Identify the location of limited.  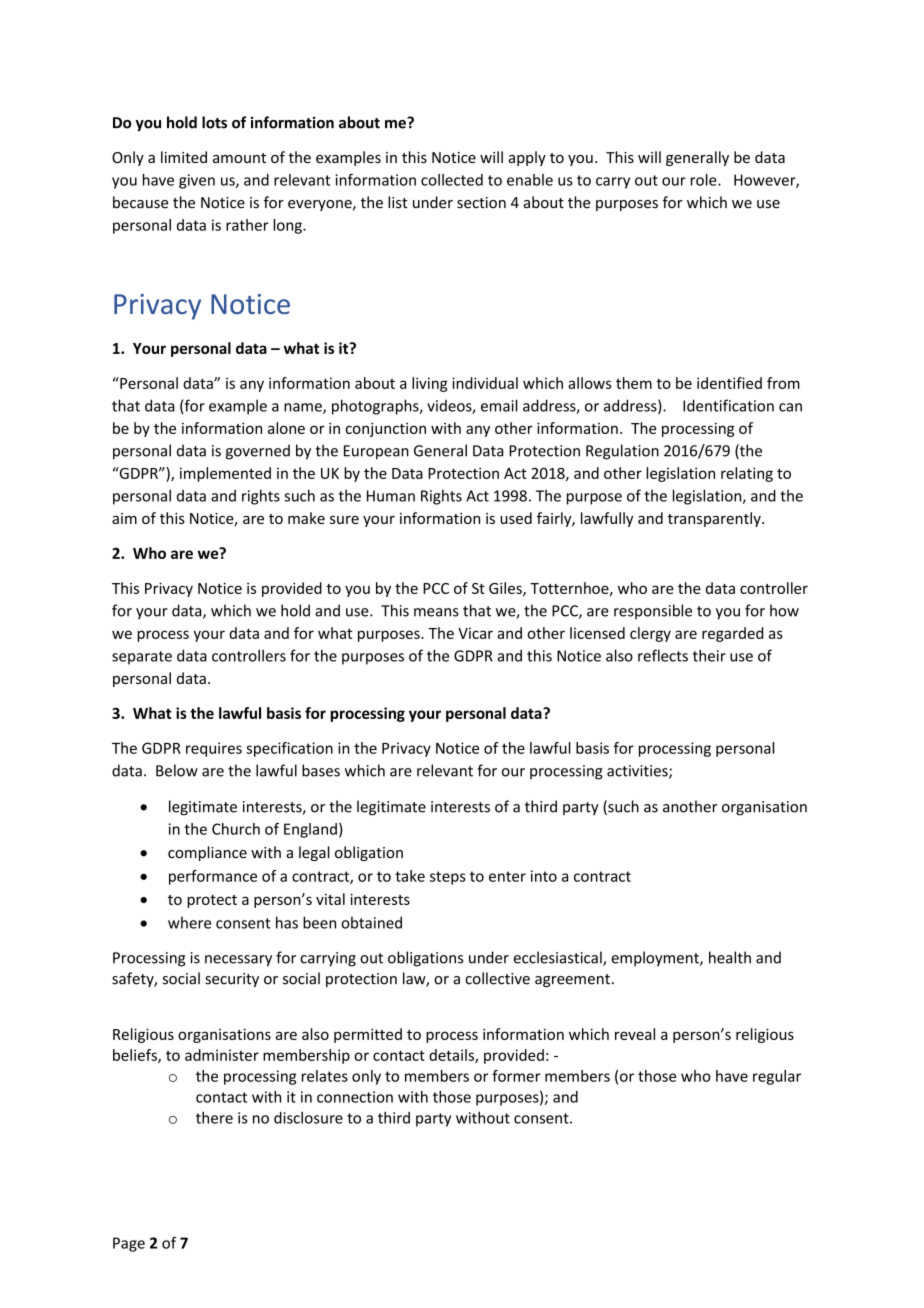
(184, 157).
